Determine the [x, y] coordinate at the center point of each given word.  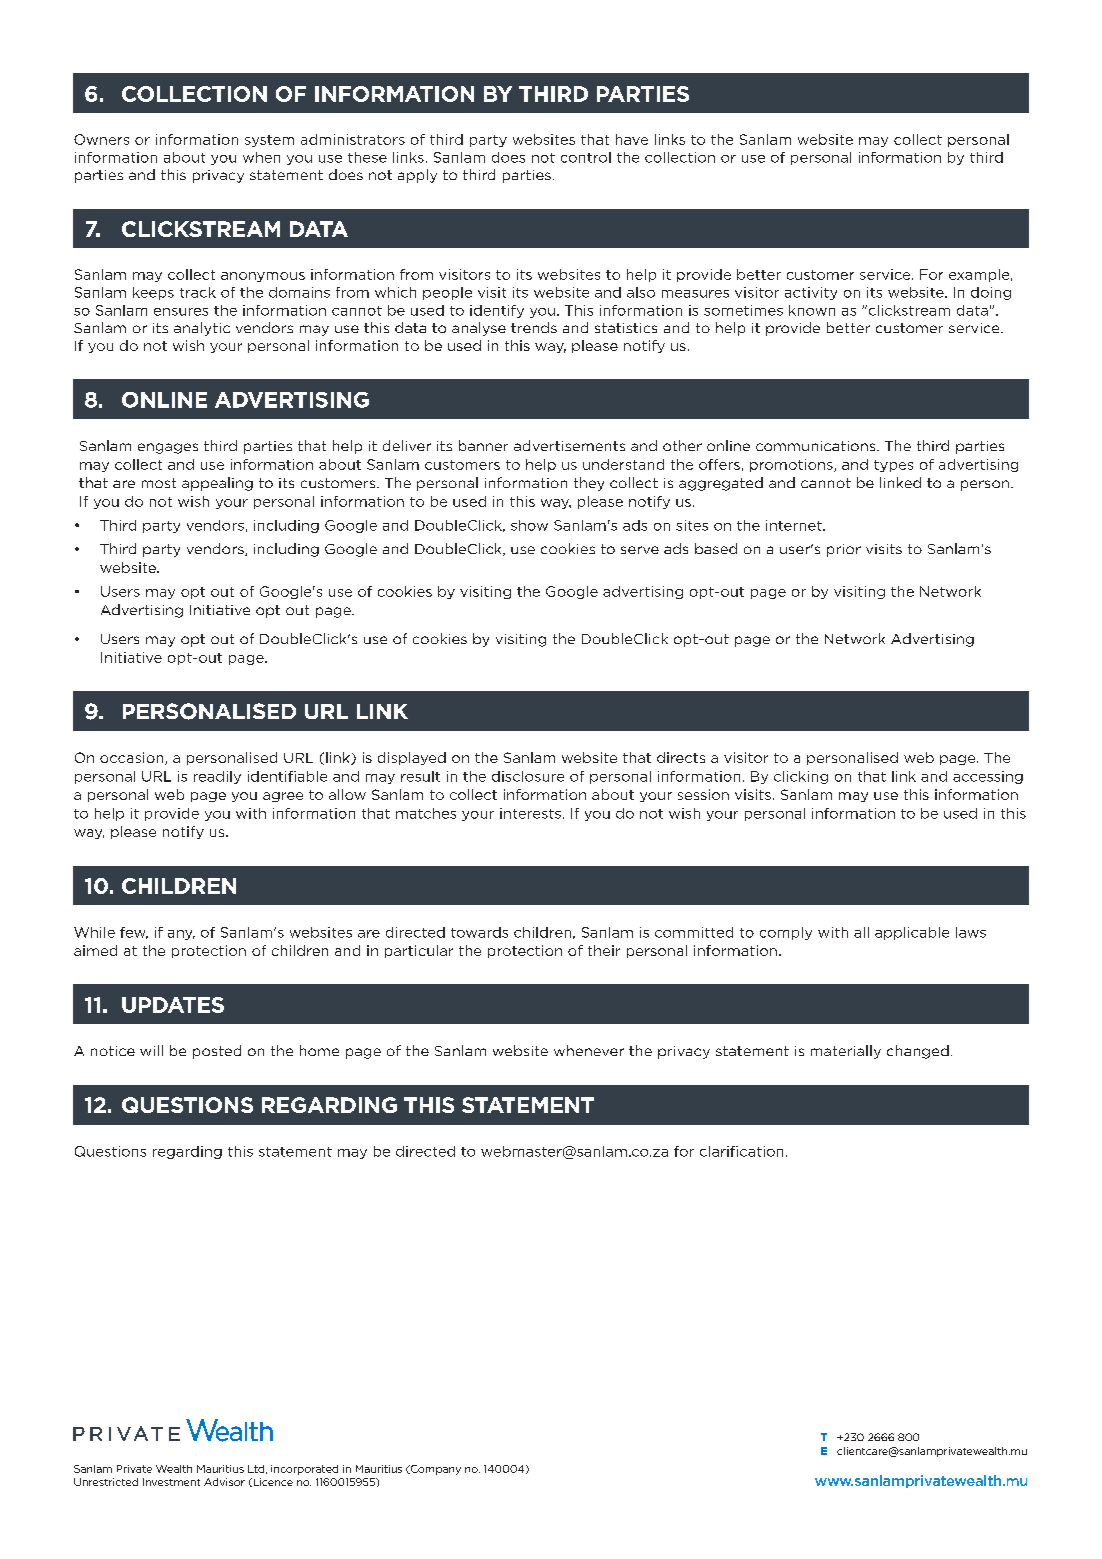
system [269, 141]
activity [811, 293]
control [586, 157]
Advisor [224, 1482]
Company [434, 1470]
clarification [741, 1151]
